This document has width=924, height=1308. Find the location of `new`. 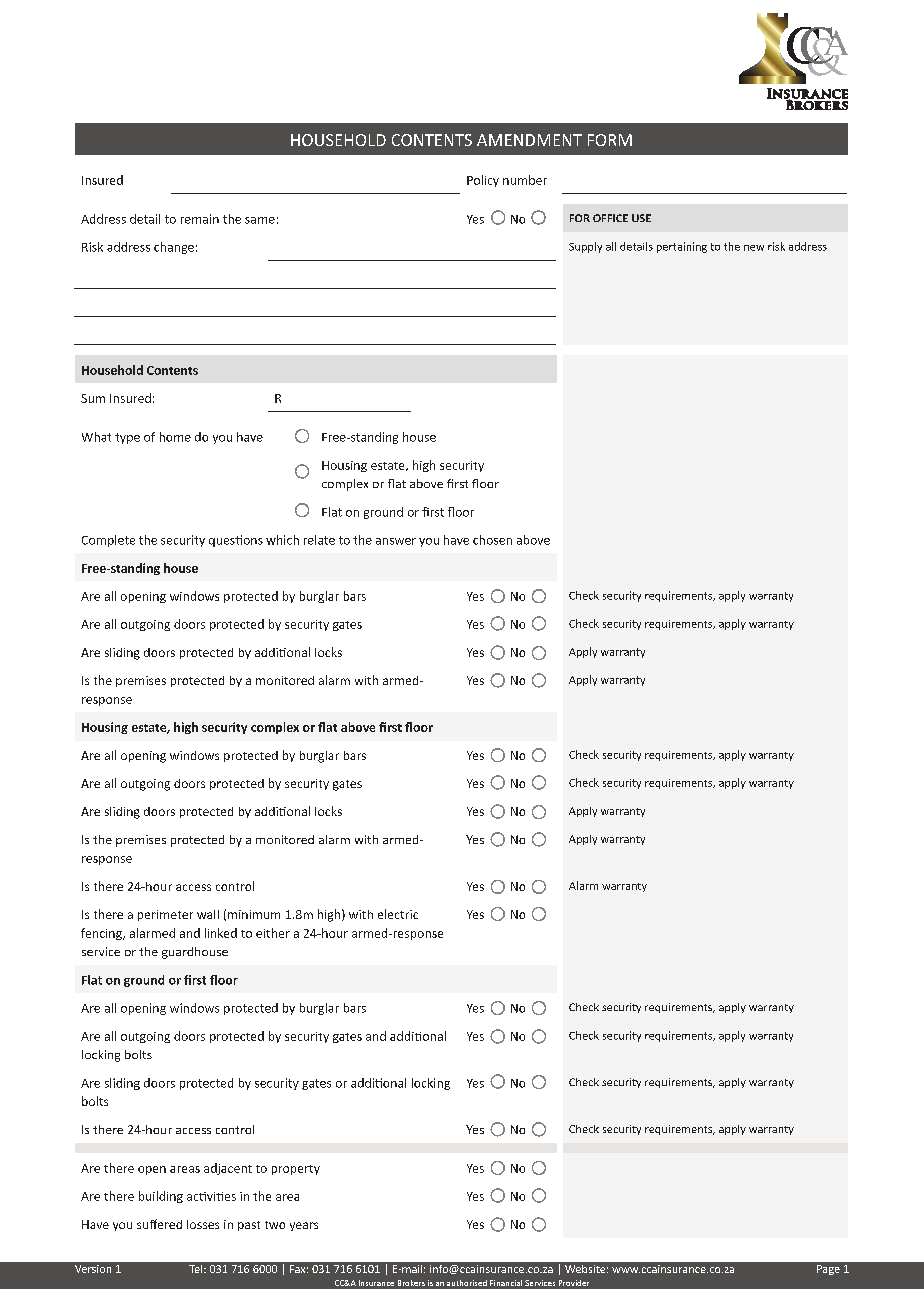

new is located at coordinates (754, 248).
